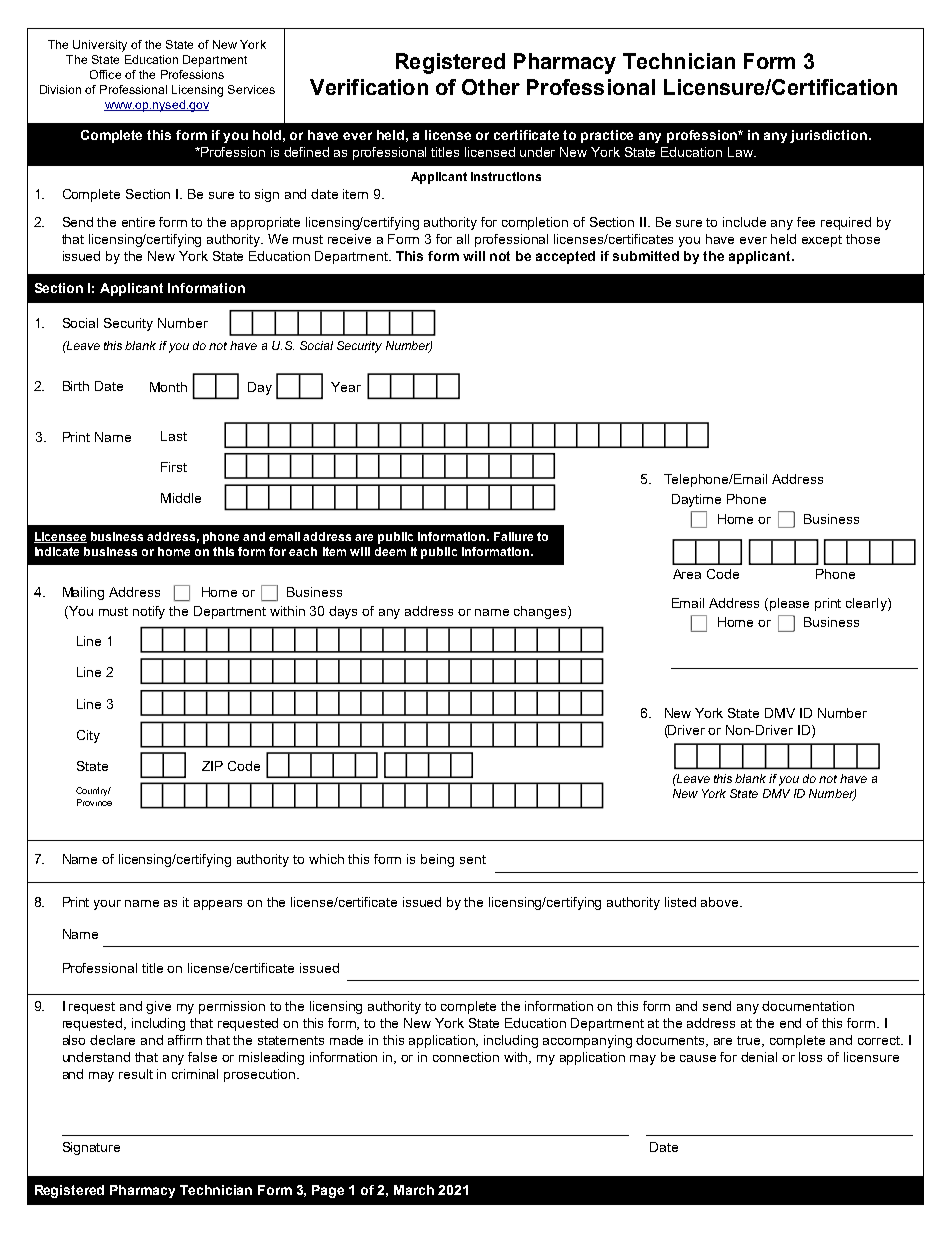  I want to click on Year, so click(346, 387).
